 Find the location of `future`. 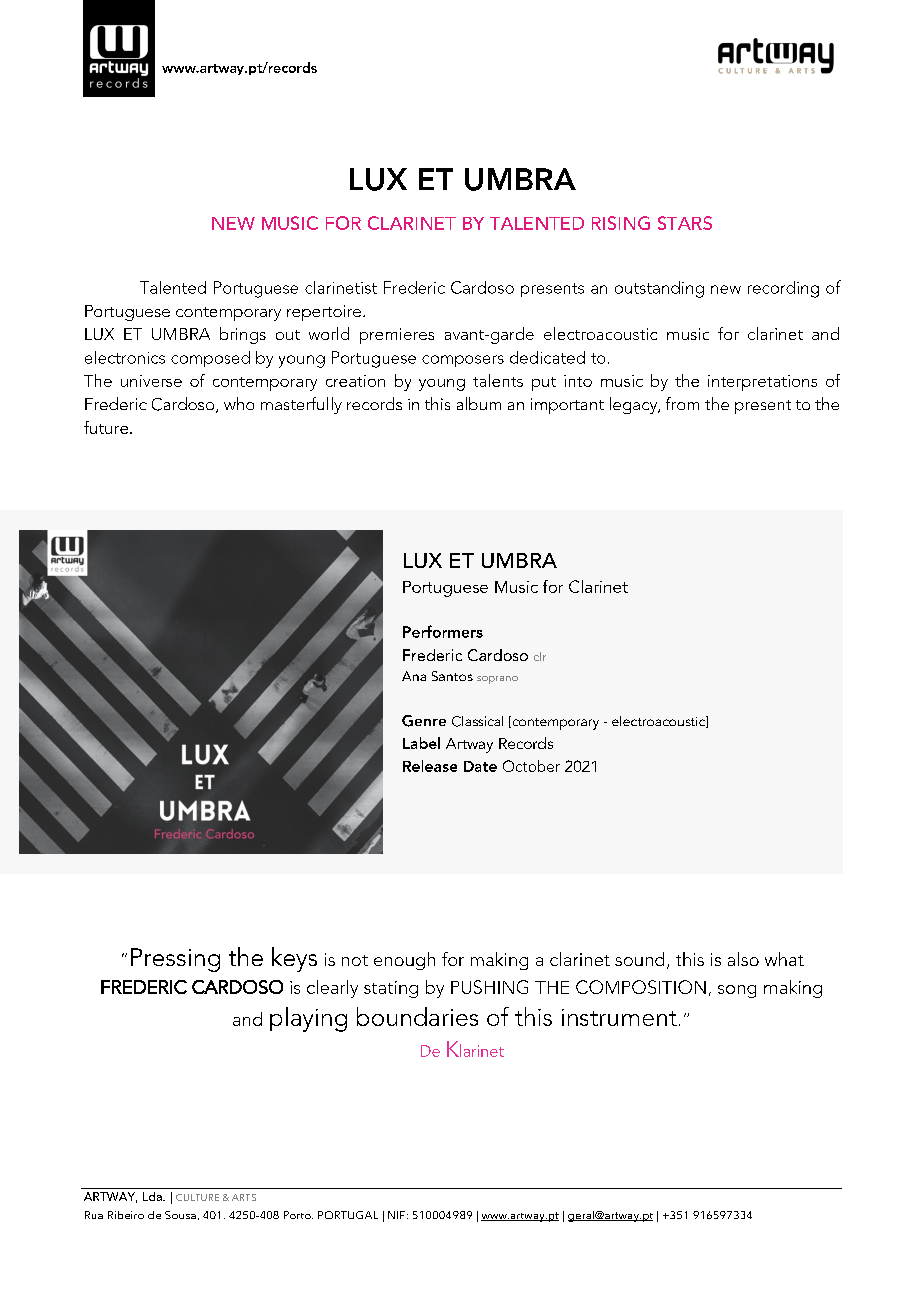

future is located at coordinates (106, 427).
